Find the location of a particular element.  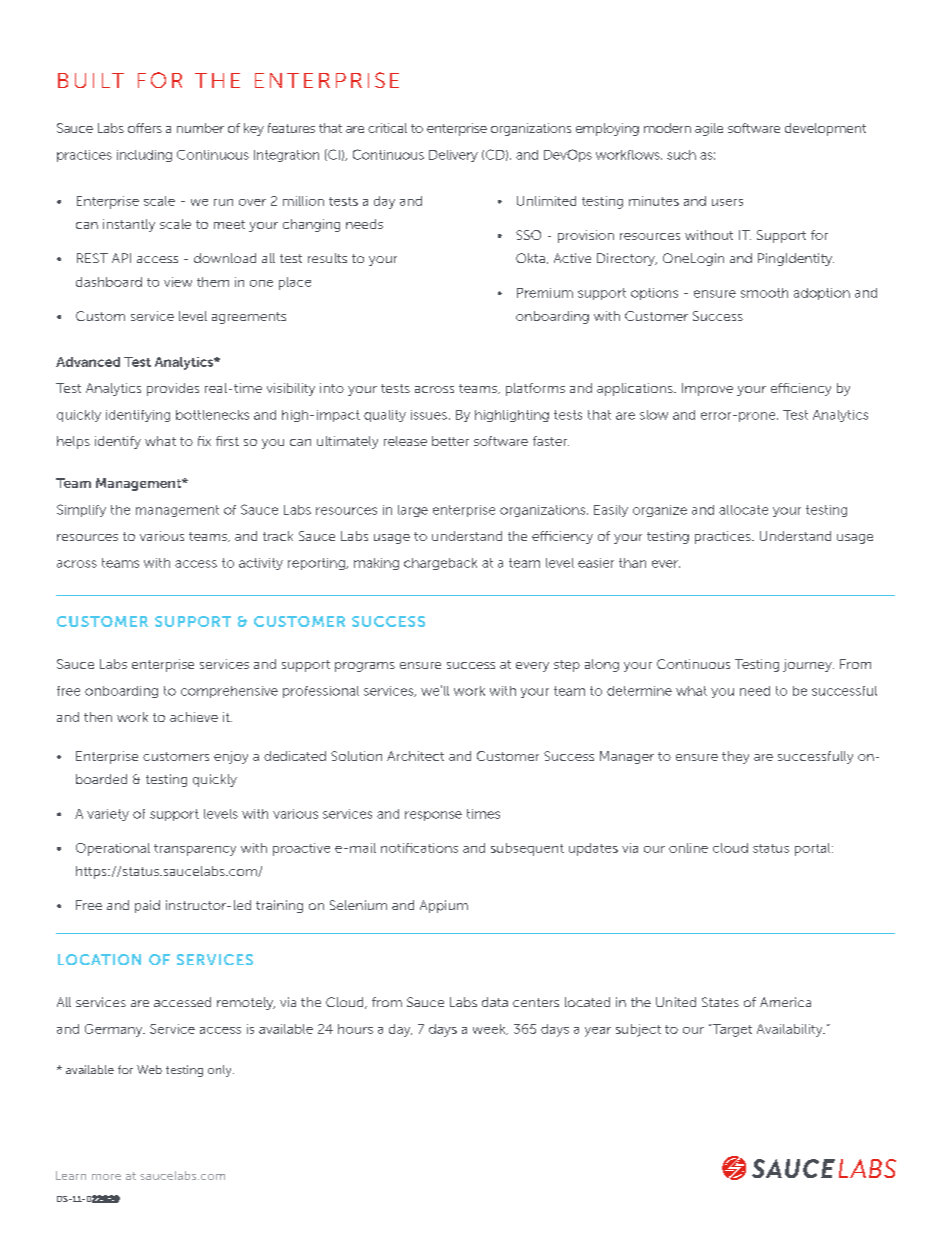

journey is located at coordinates (808, 665).
